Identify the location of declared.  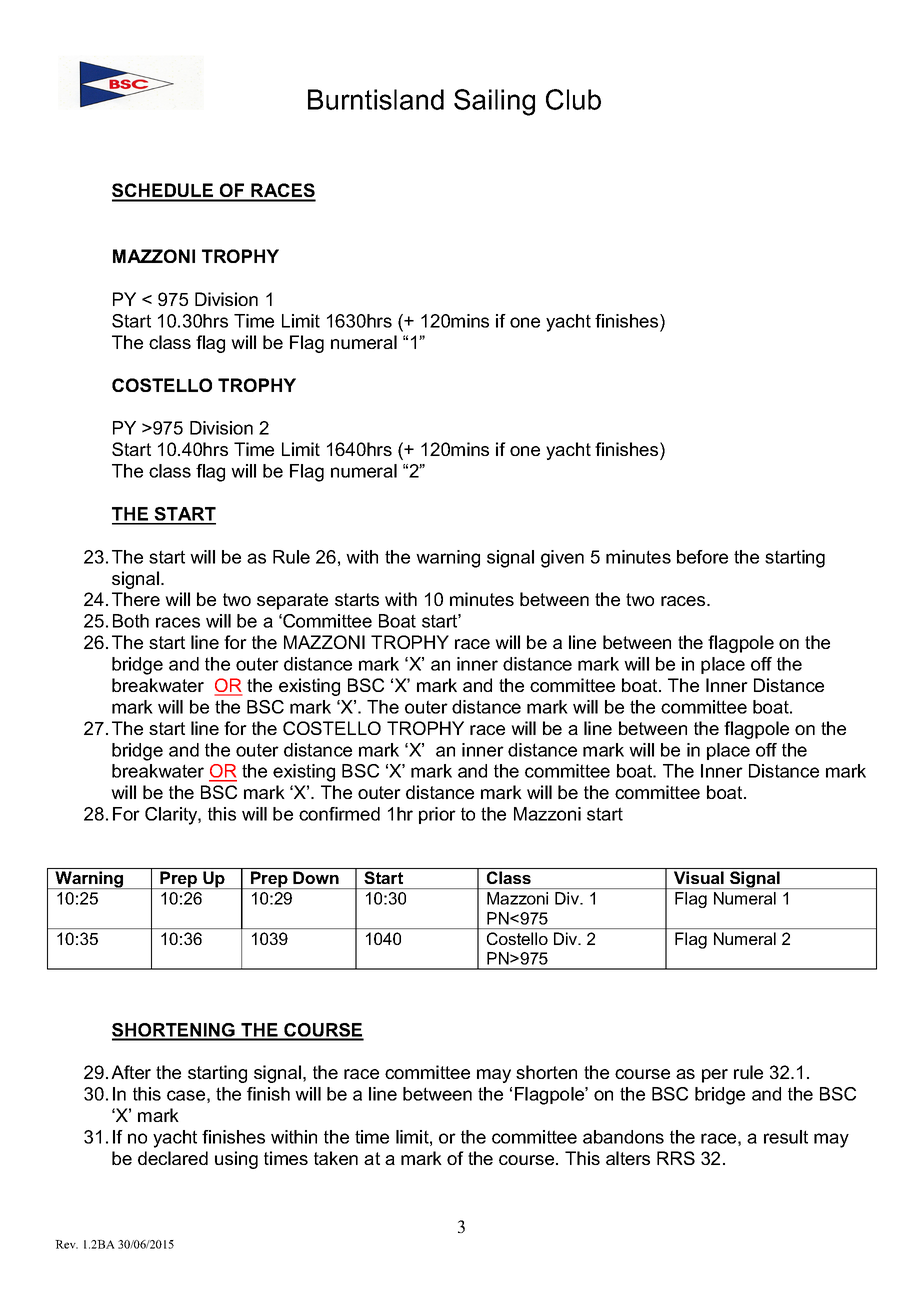
(173, 1158).
